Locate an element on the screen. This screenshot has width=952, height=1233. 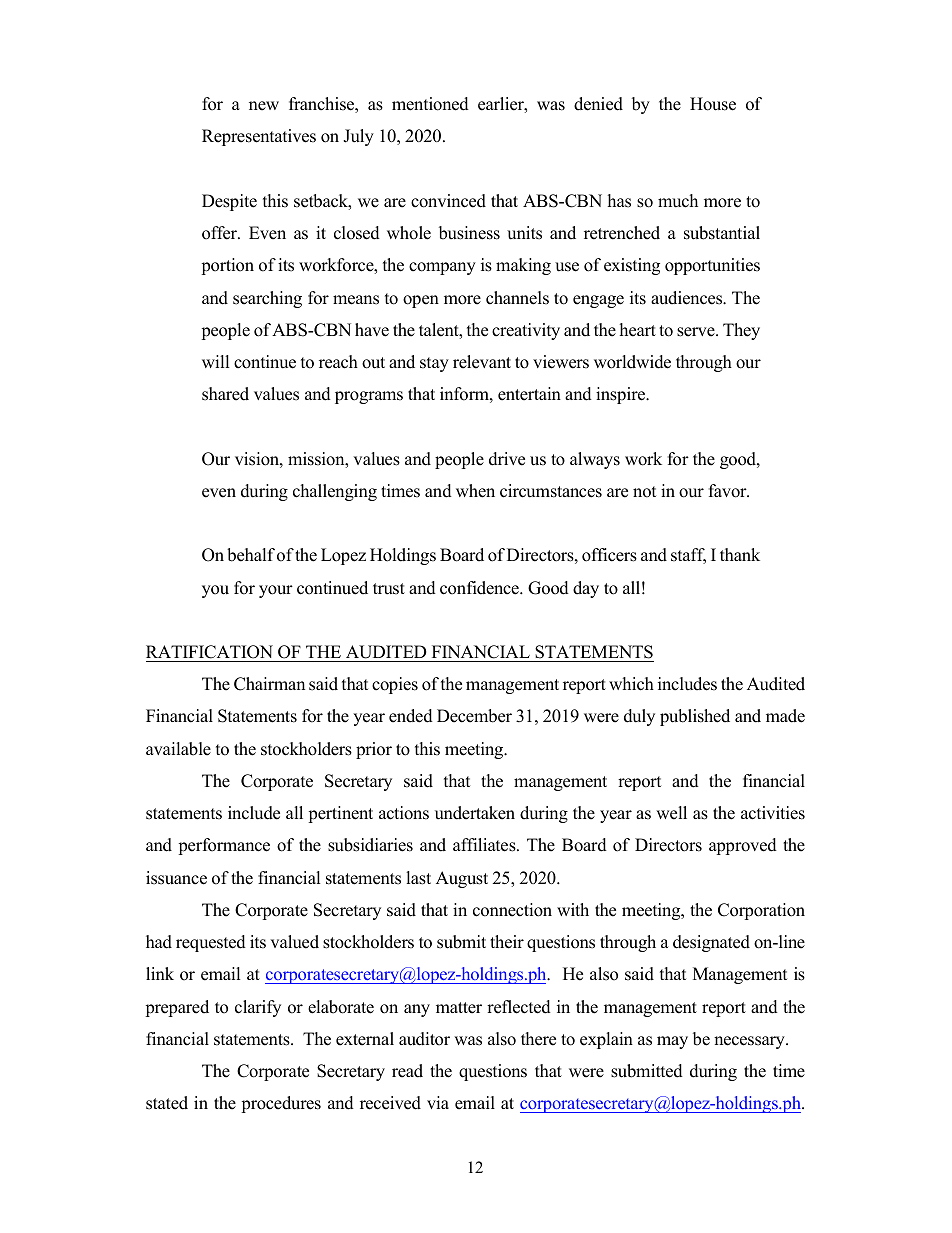
via is located at coordinates (438, 1102).
